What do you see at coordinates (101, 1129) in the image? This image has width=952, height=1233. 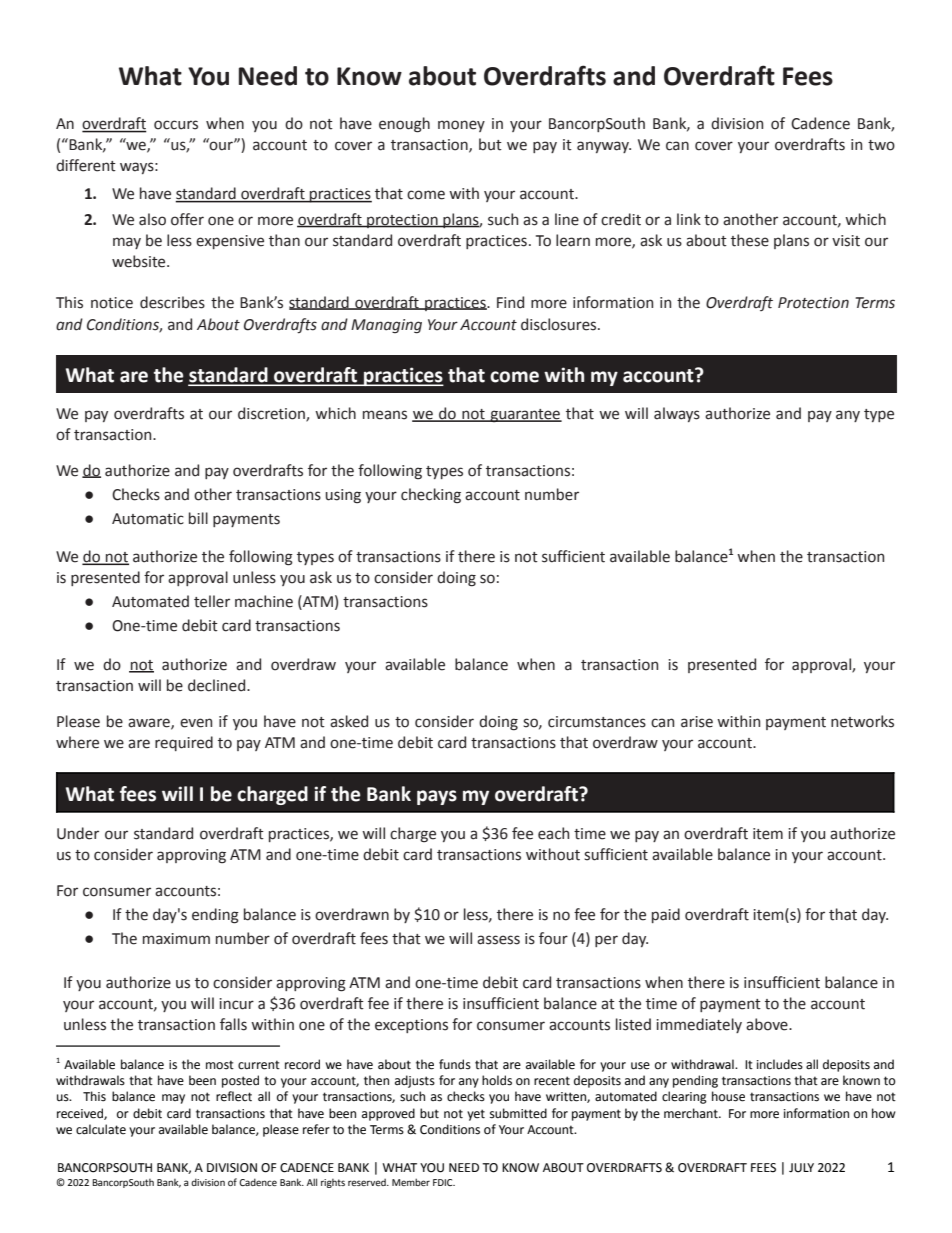 I see `calculate` at bounding box center [101, 1129].
